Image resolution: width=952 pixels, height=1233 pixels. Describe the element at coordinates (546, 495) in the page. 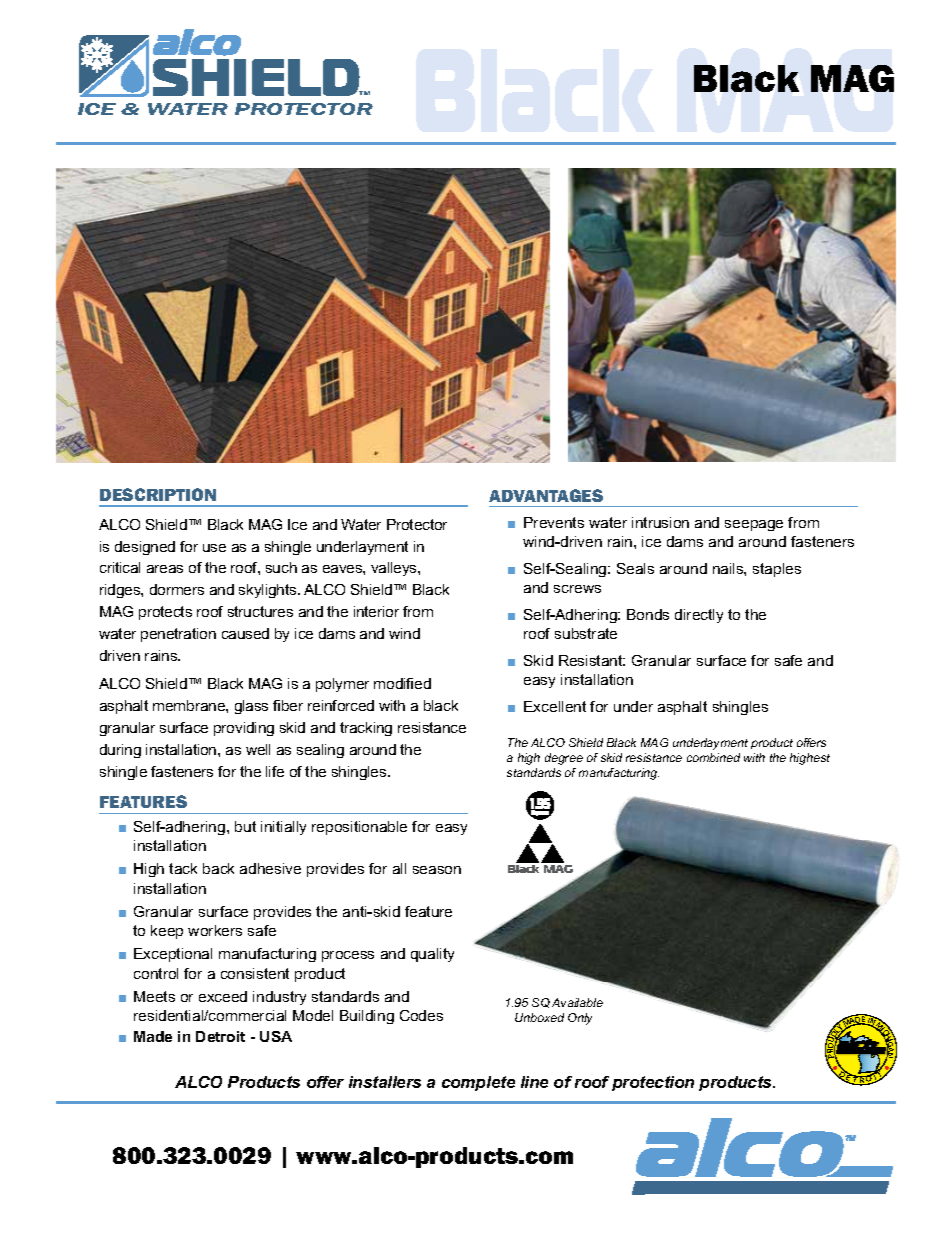

I see `ADVANTAGES` at that location.
